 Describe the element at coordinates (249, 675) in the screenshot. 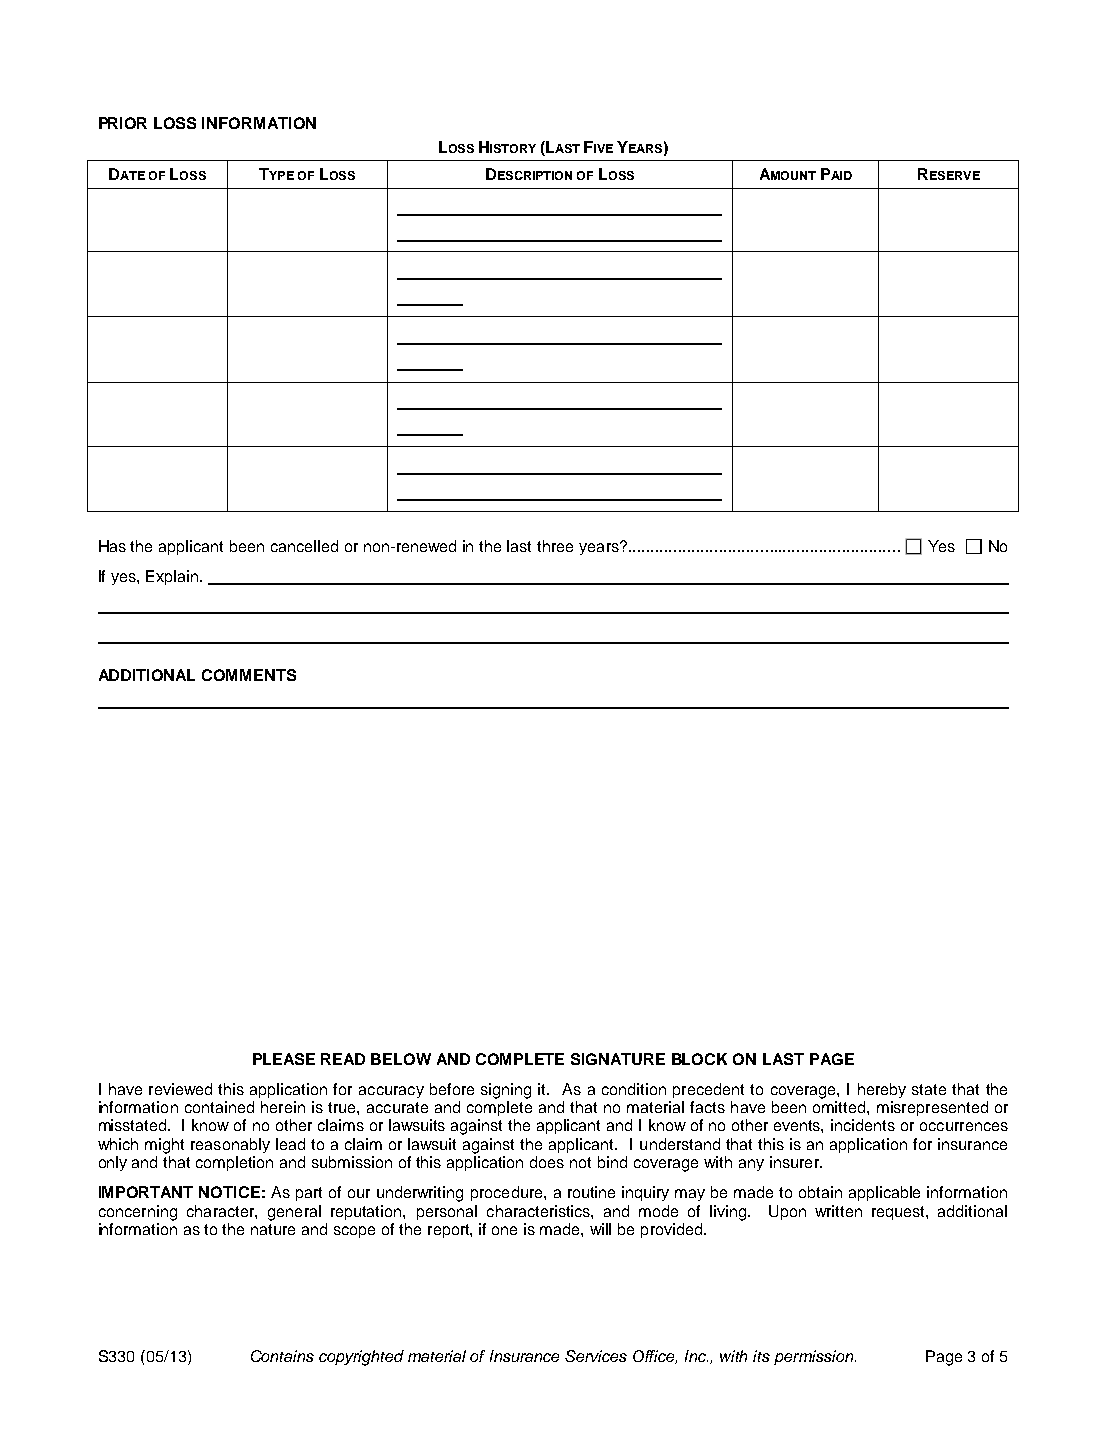

I see `COMMENTS` at that location.
